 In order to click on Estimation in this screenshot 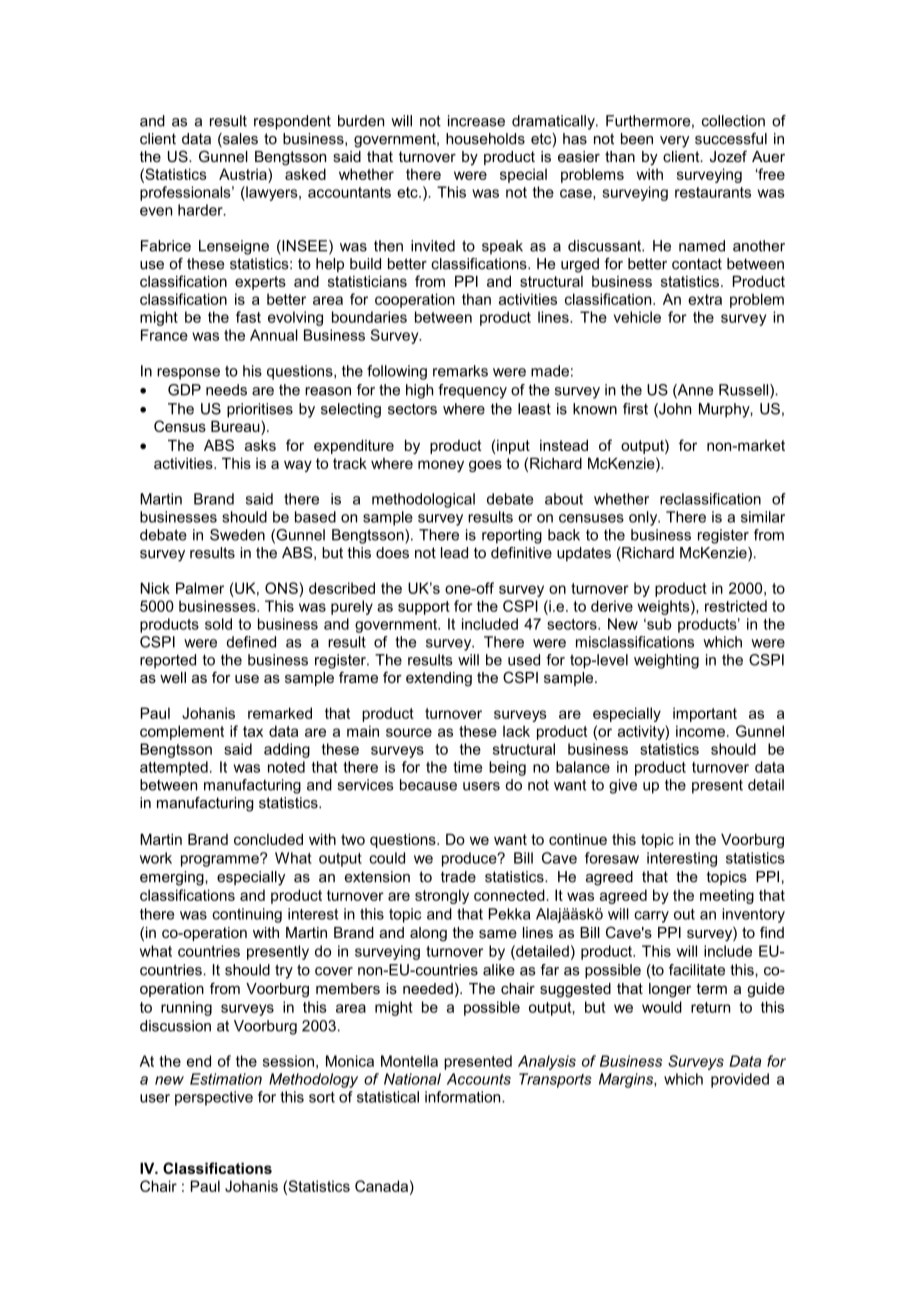, I will do `click(226, 1079)`.
